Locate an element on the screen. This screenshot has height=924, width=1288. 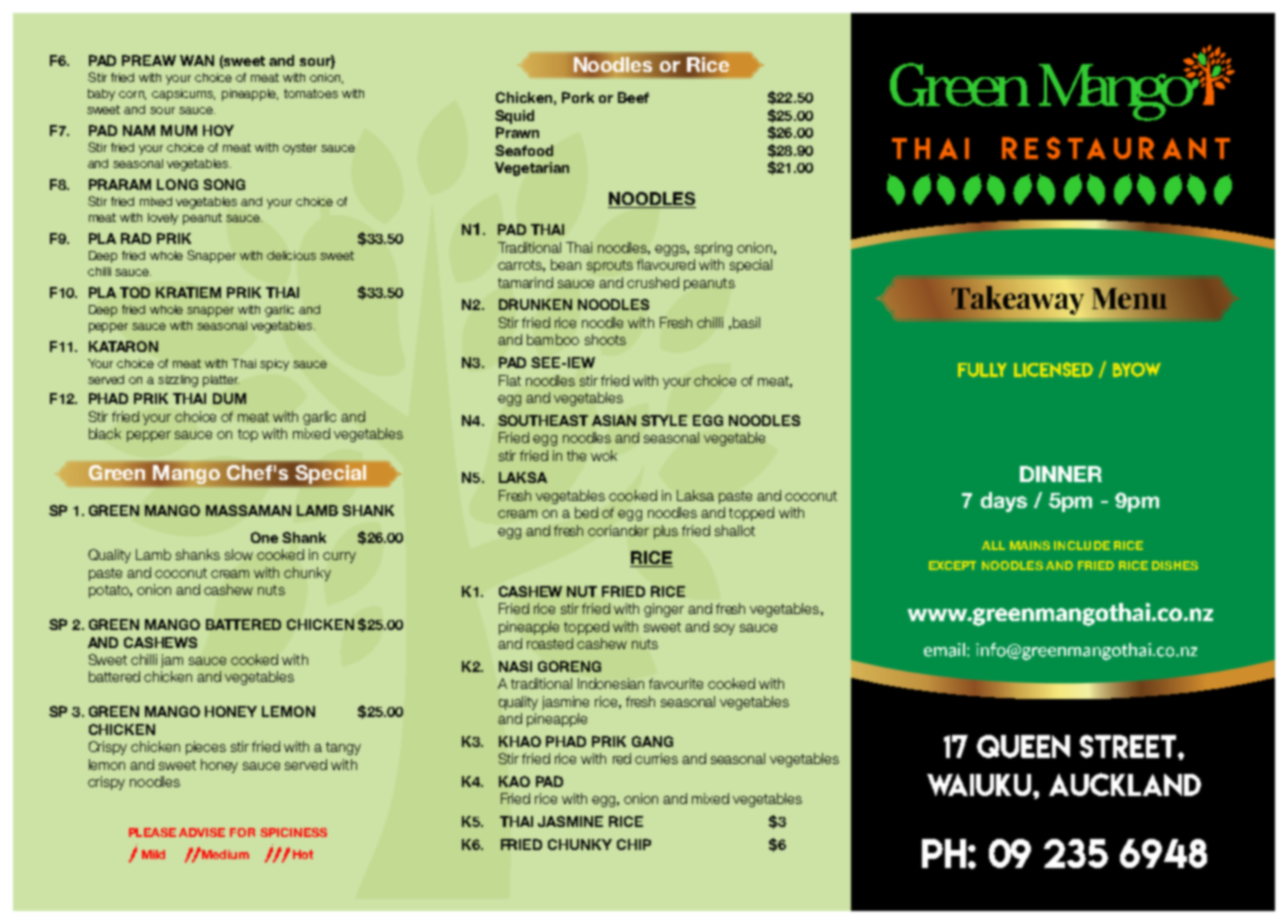
DINNER is located at coordinates (1061, 474).
